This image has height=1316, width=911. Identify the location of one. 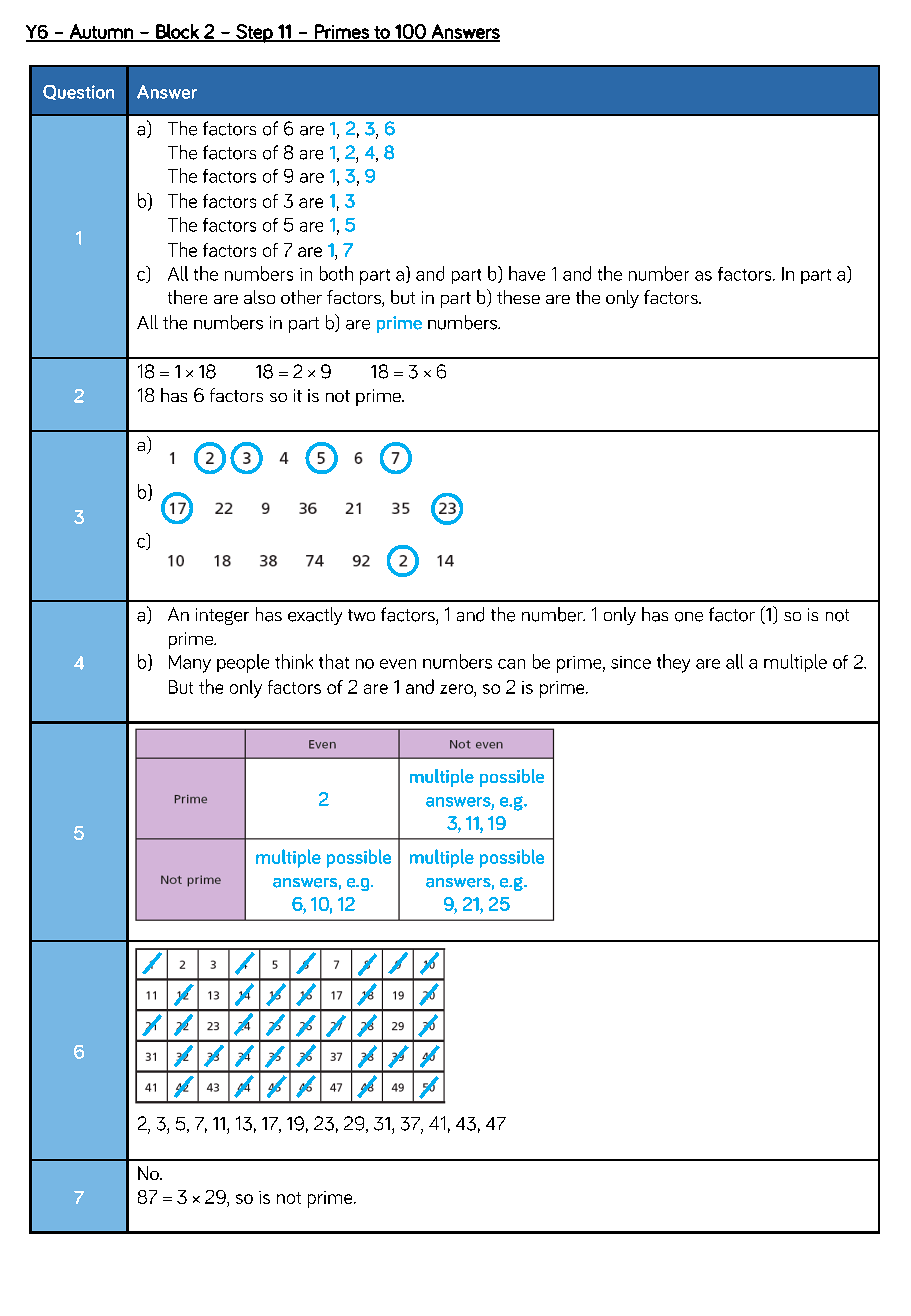
(689, 617).
